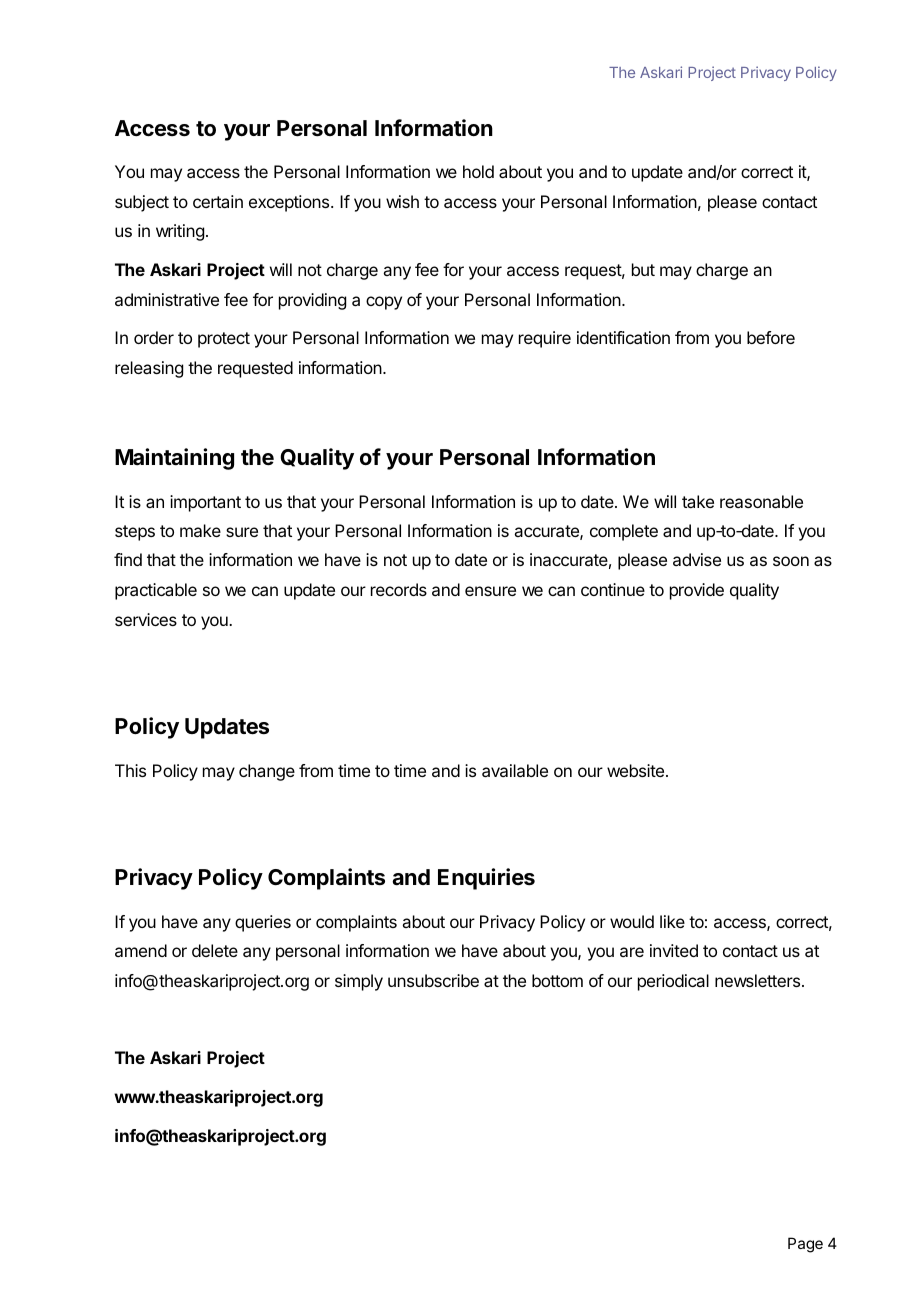  Describe the element at coordinates (771, 337) in the screenshot. I see `before` at that location.
